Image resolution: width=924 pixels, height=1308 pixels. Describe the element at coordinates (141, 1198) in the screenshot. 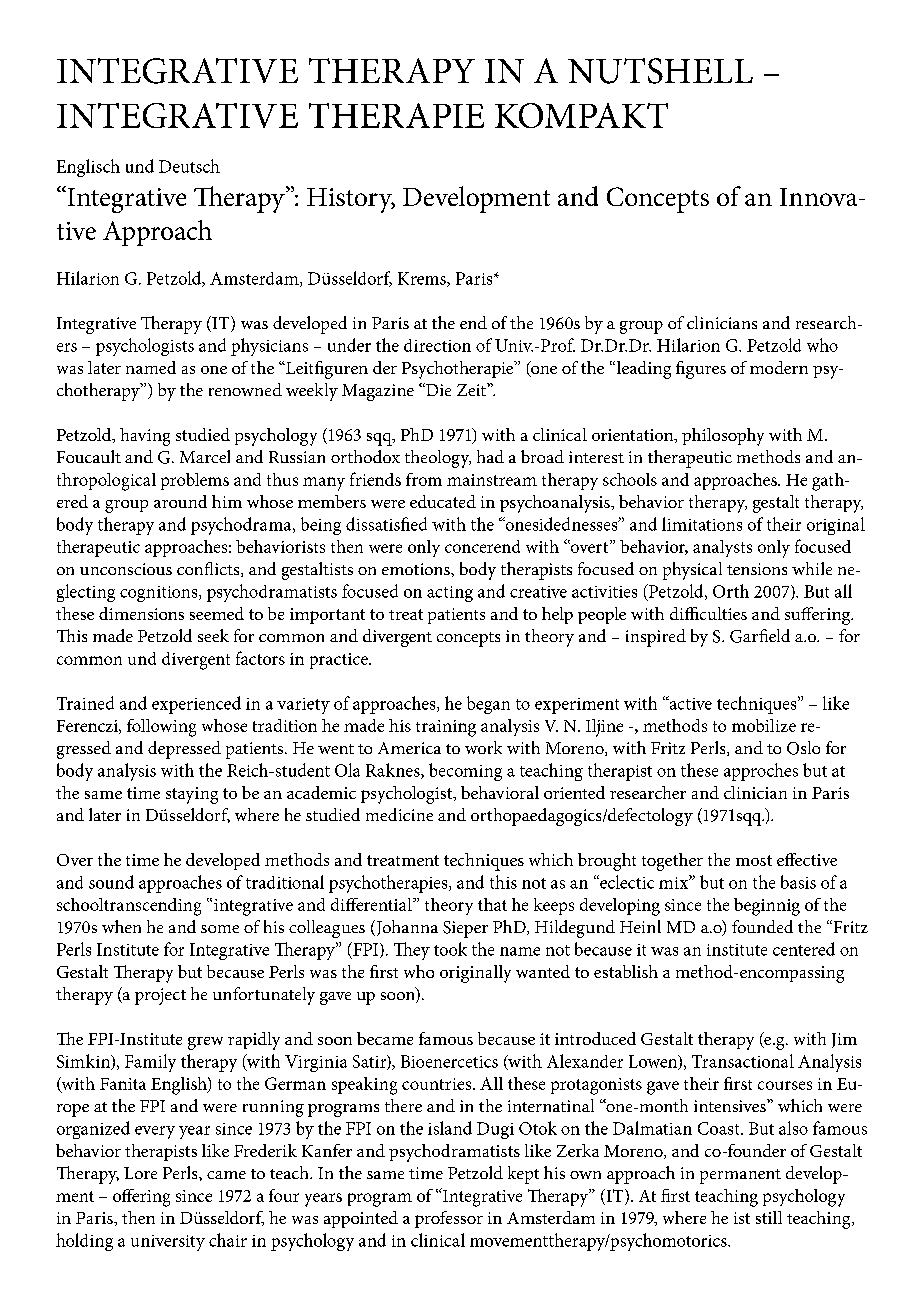

I see `offering` at that location.
